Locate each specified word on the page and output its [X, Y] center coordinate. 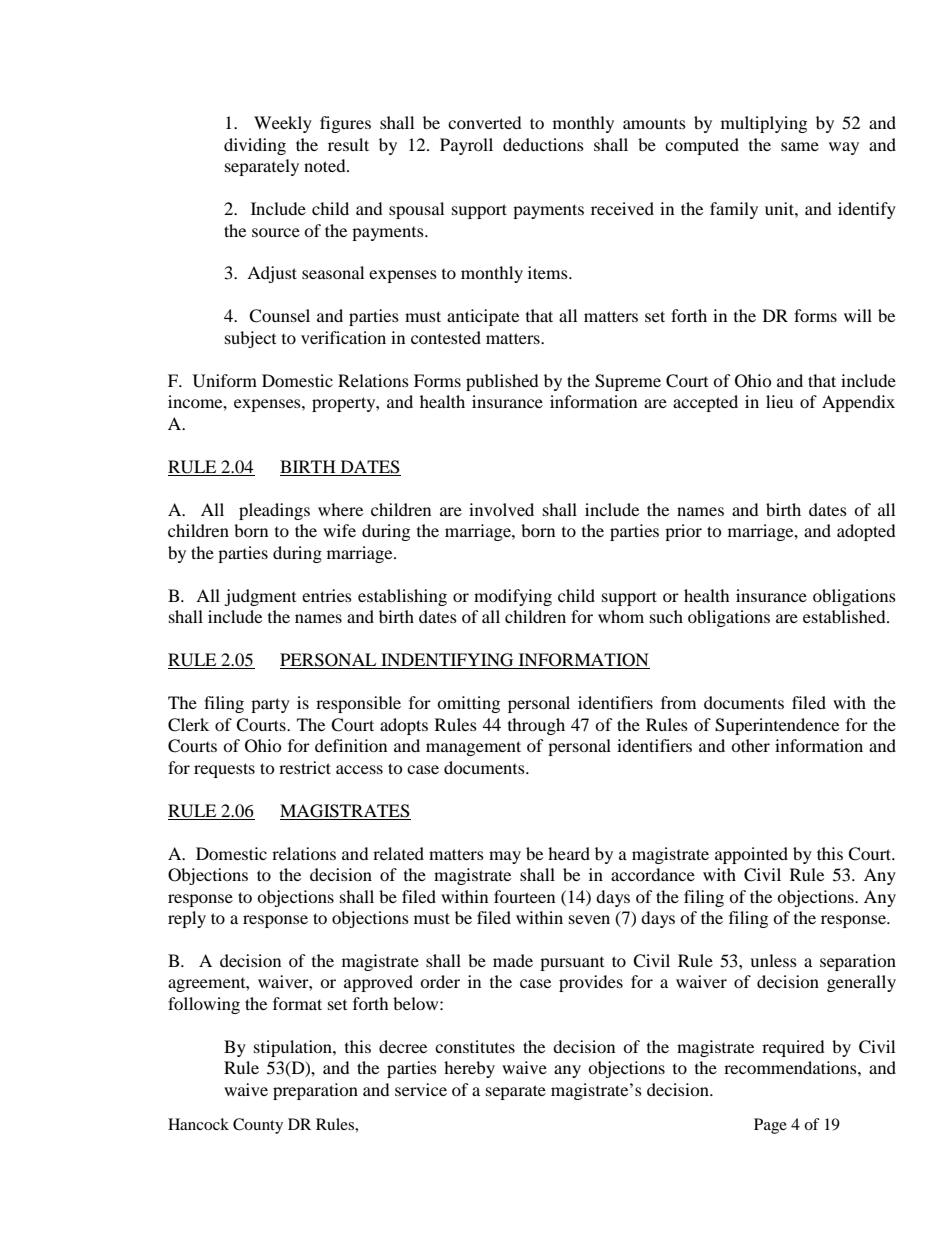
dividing [255, 146]
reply [187, 919]
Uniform [225, 381]
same [800, 146]
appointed [751, 855]
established [845, 616]
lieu [779, 401]
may [505, 857]
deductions [543, 144]
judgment [260, 597]
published [502, 382]
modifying [513, 597]
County [258, 1126]
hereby [469, 1069]
